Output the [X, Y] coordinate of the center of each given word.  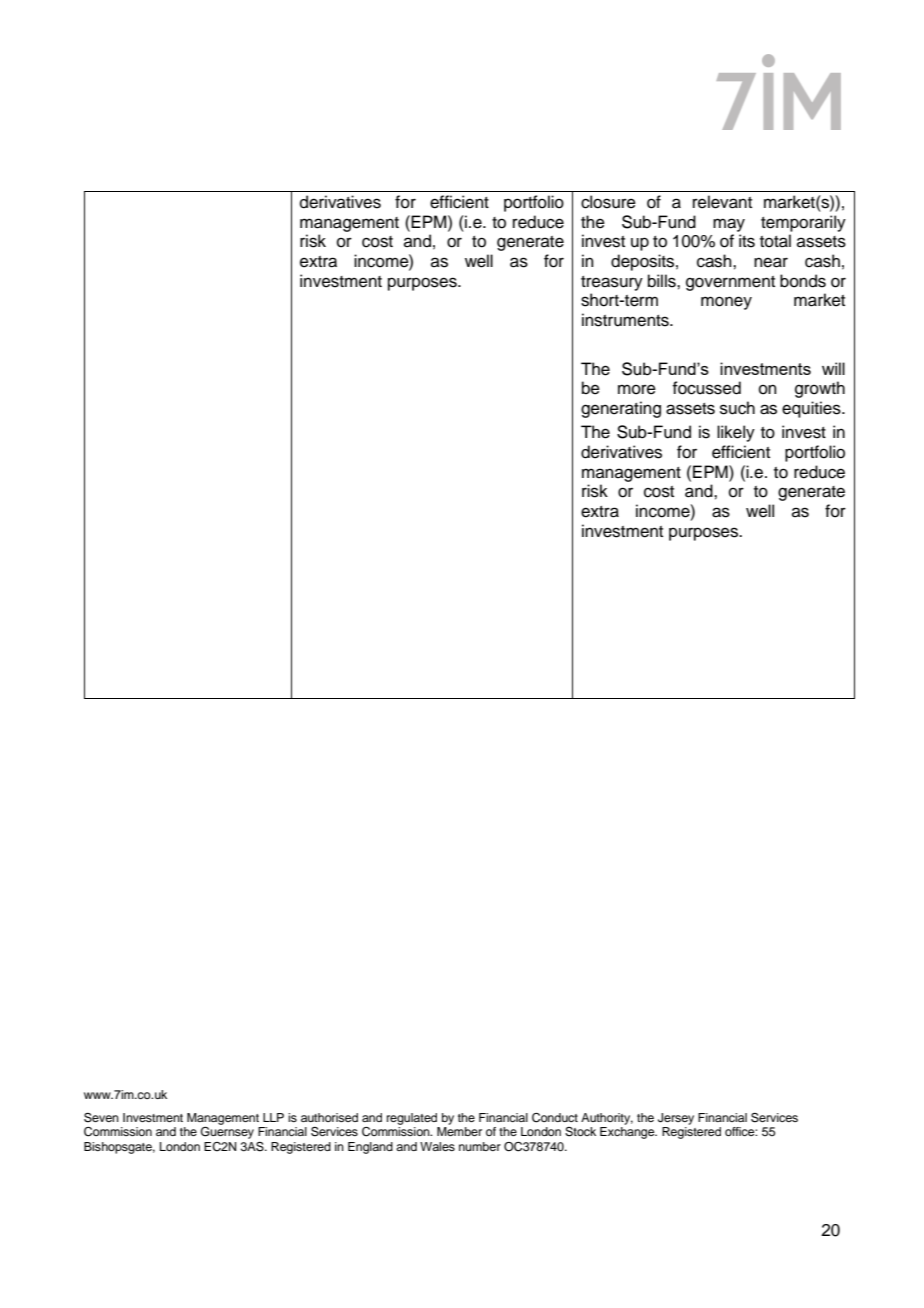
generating [621, 409]
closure [608, 202]
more [637, 389]
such [737, 408]
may [729, 225]
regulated [412, 1119]
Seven [101, 1118]
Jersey [676, 1119]
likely [736, 433]
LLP [273, 1117]
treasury [612, 283]
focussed [706, 388]
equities [812, 409]
